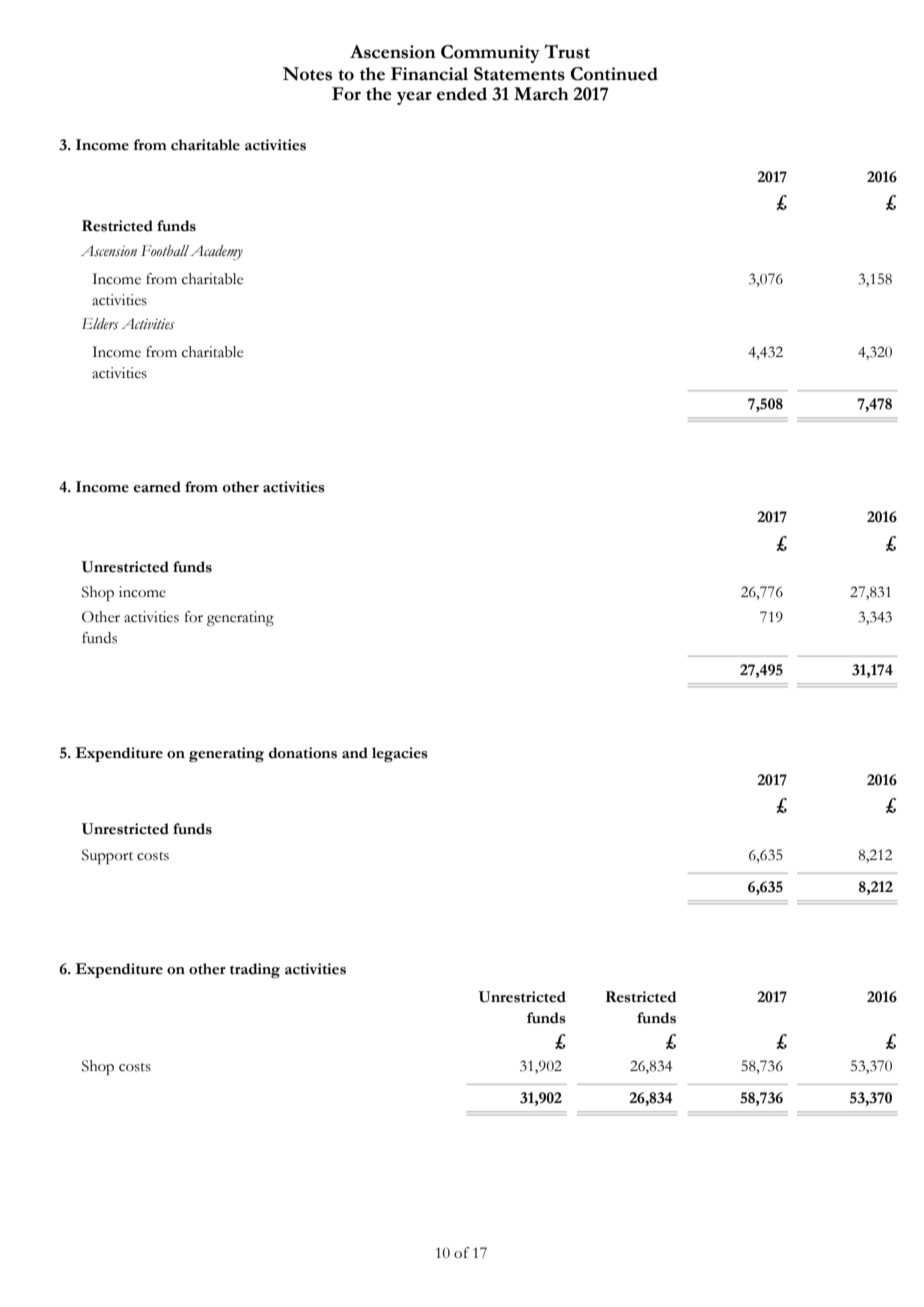  Describe the element at coordinates (414, 98) in the screenshot. I see `year` at that location.
